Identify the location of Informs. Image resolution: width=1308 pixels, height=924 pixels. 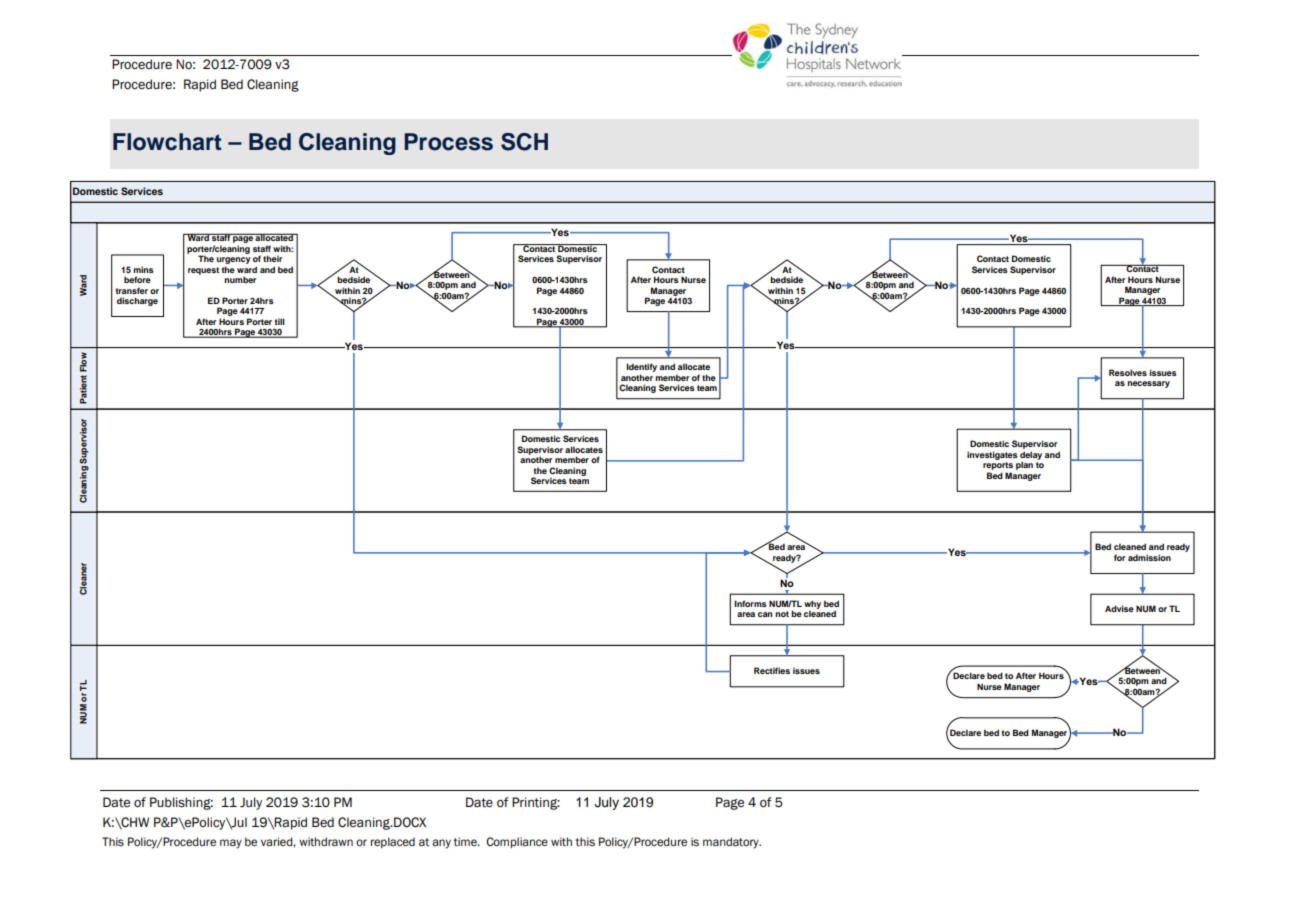
(750, 603).
